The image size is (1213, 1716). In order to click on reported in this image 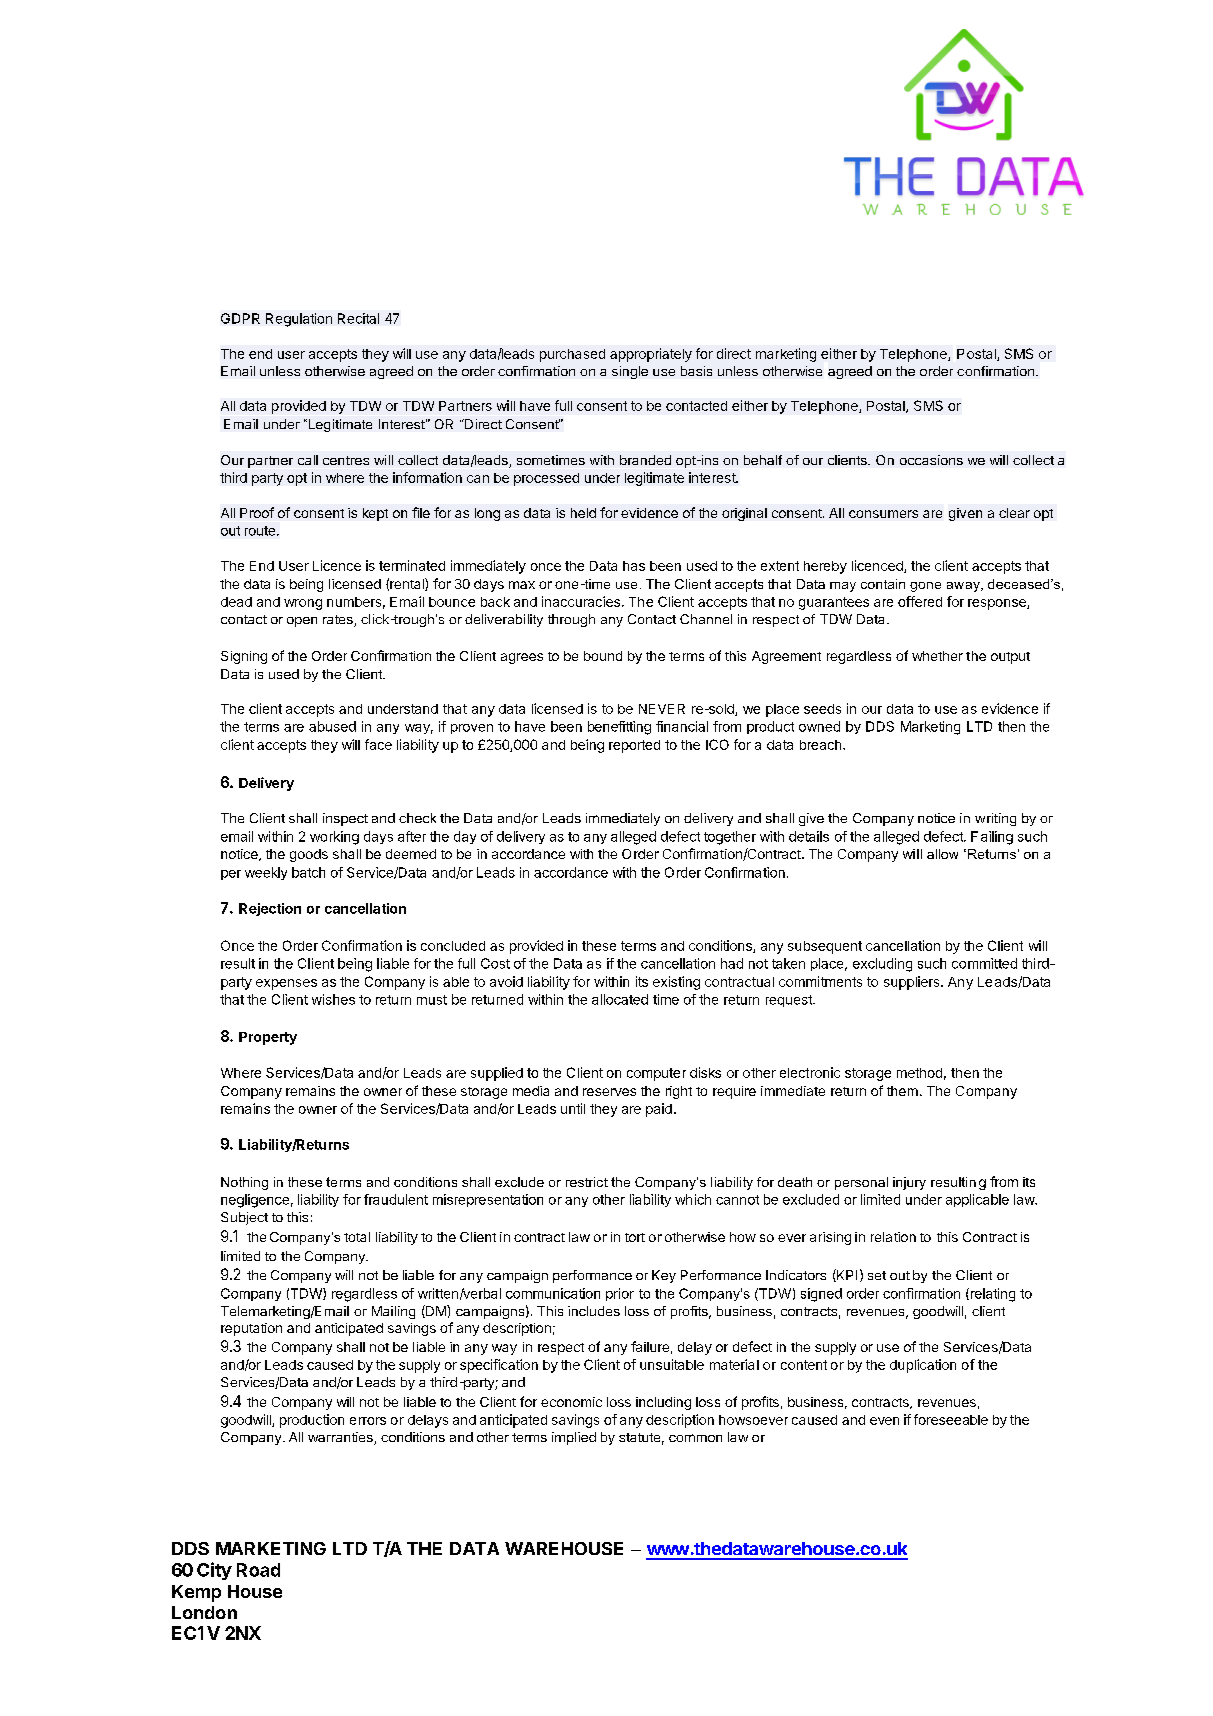, I will do `click(634, 746)`.
